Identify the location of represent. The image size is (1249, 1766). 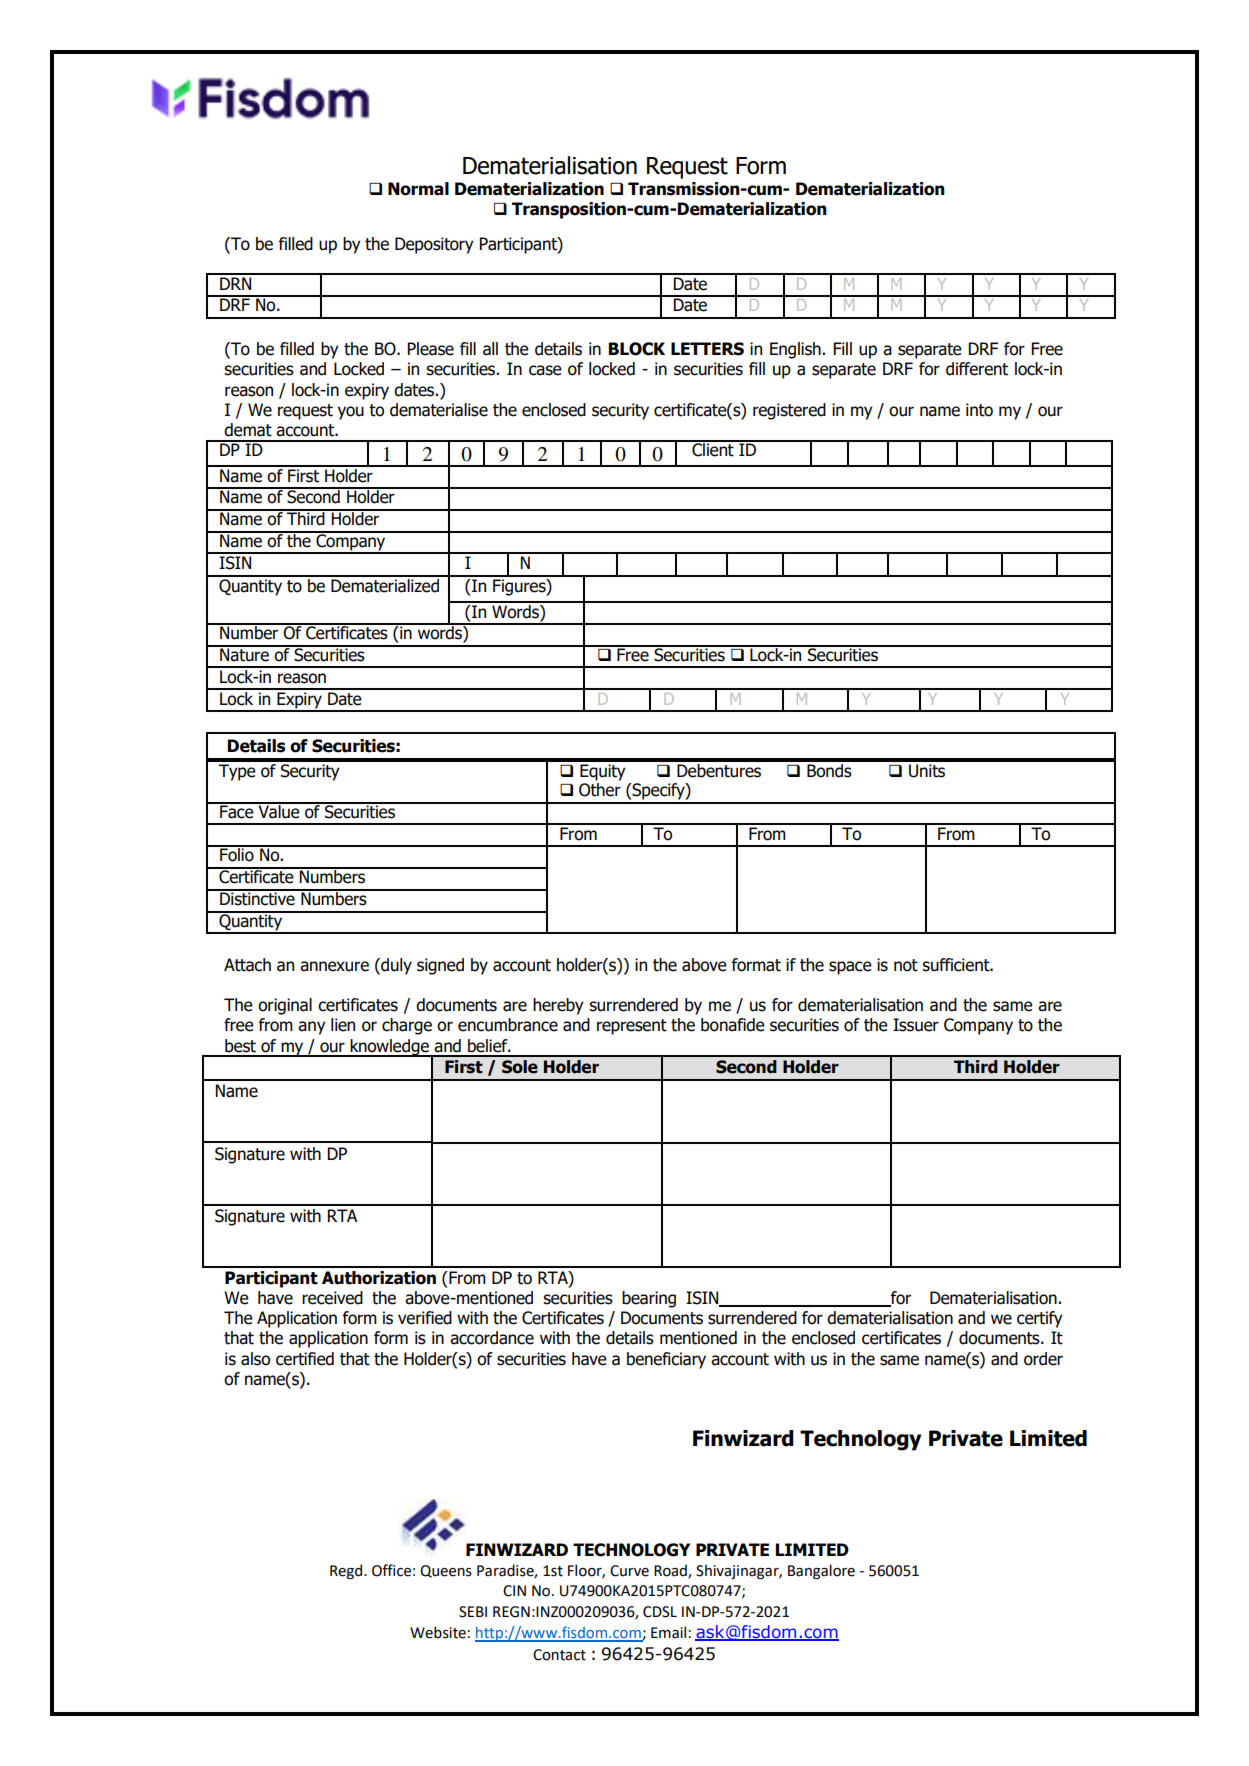
(632, 1027).
